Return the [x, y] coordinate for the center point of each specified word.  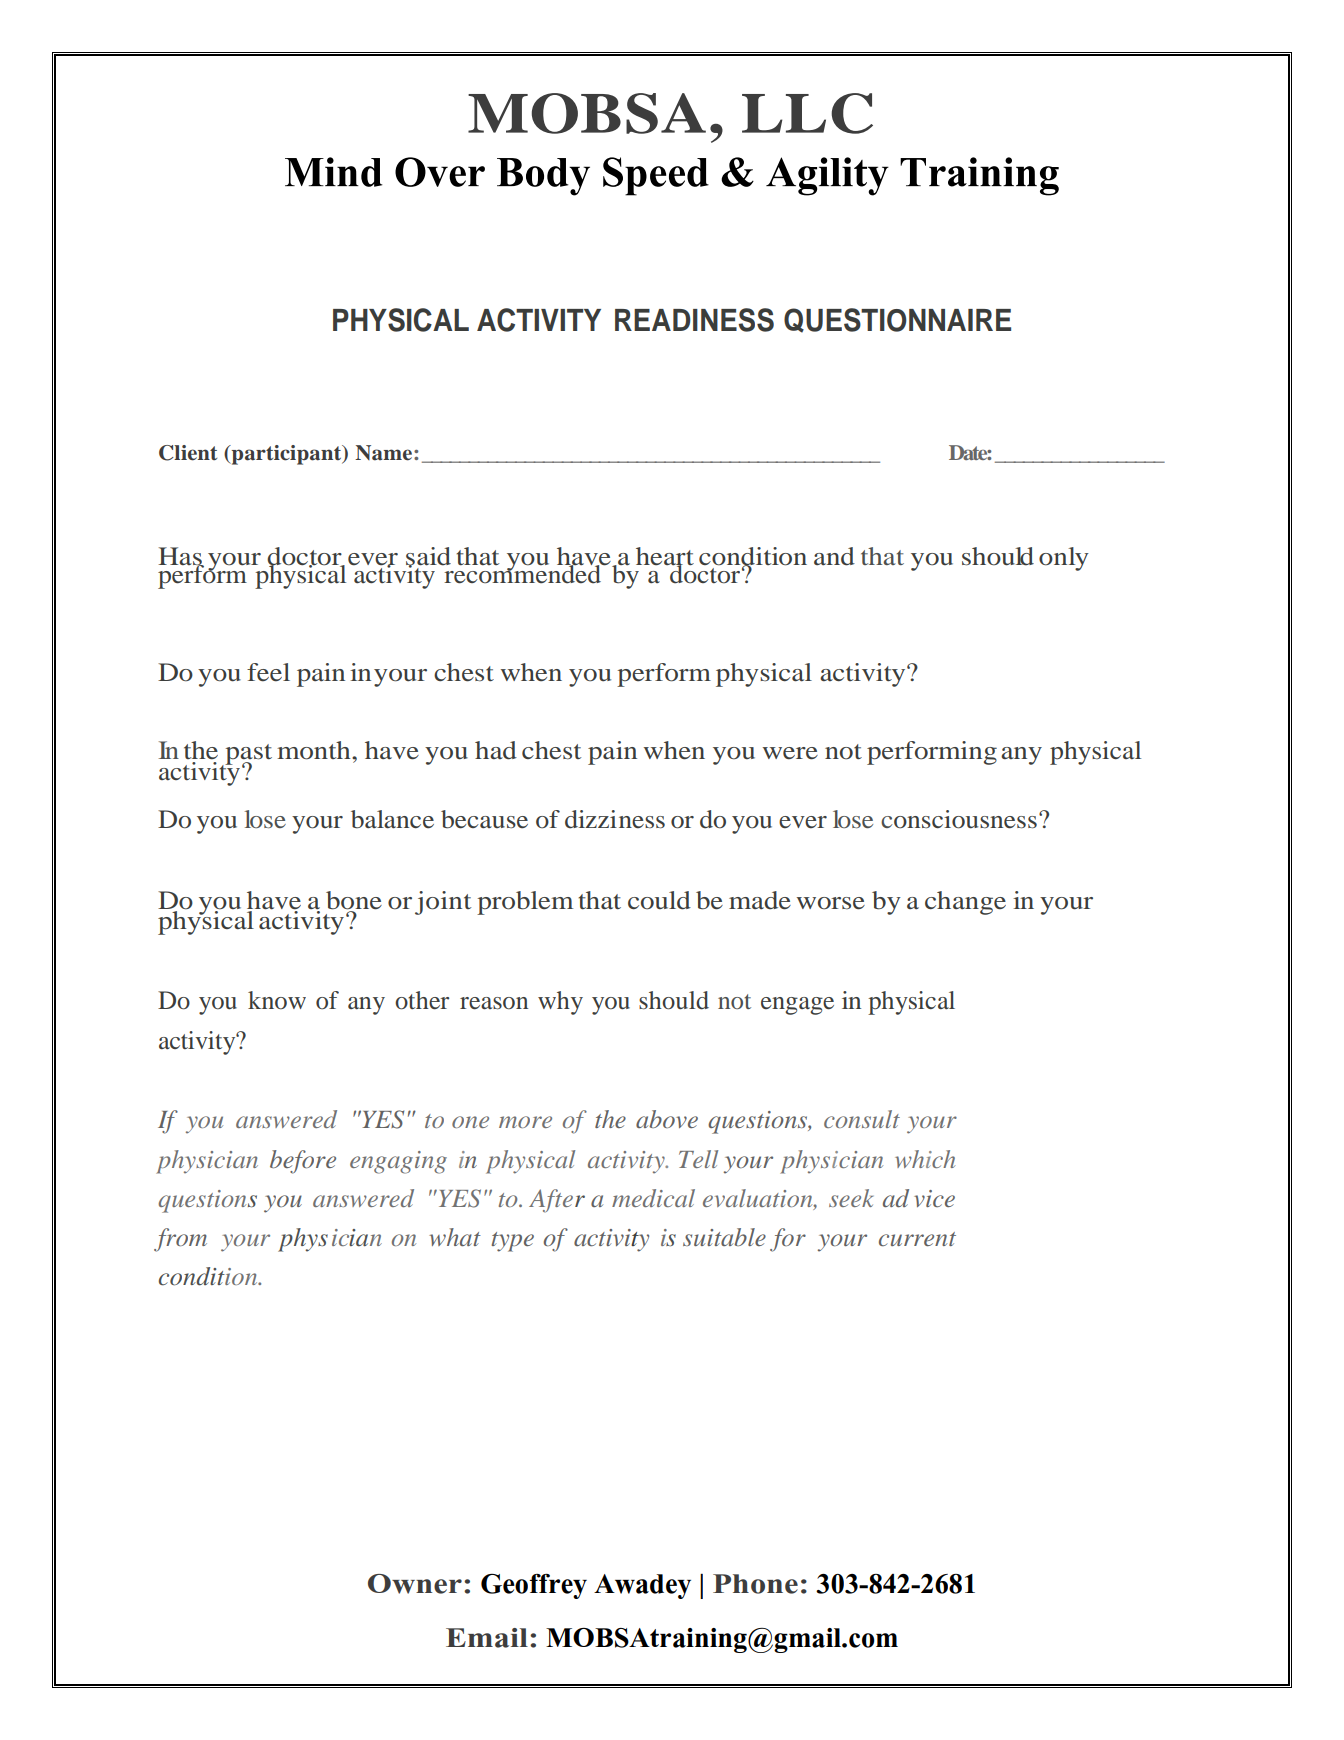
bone [354, 901]
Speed [656, 176]
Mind [334, 172]
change [965, 903]
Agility [827, 176]
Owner [415, 1584]
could [659, 900]
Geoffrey [534, 1586]
